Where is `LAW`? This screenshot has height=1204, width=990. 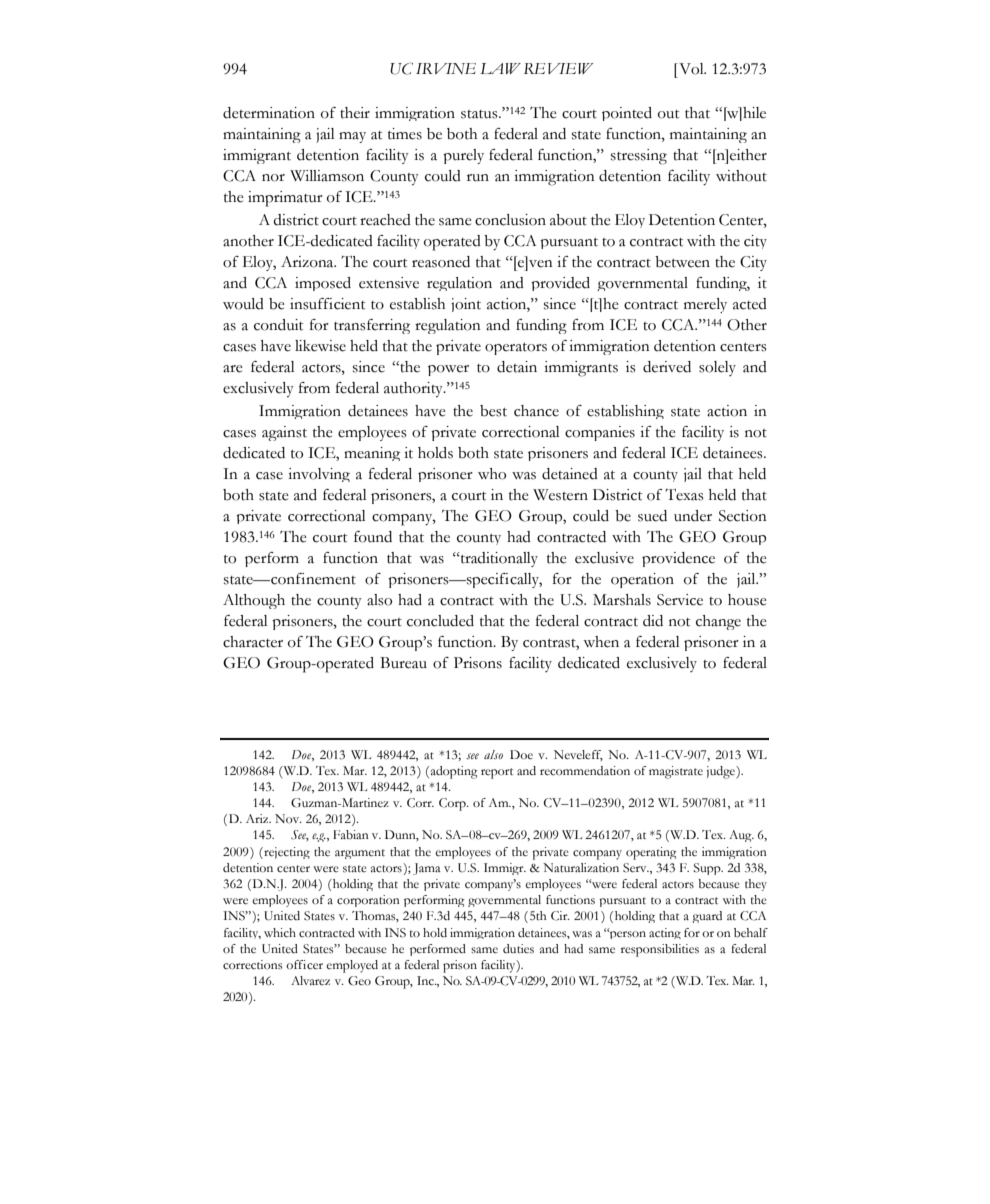 LAW is located at coordinates (500, 68).
